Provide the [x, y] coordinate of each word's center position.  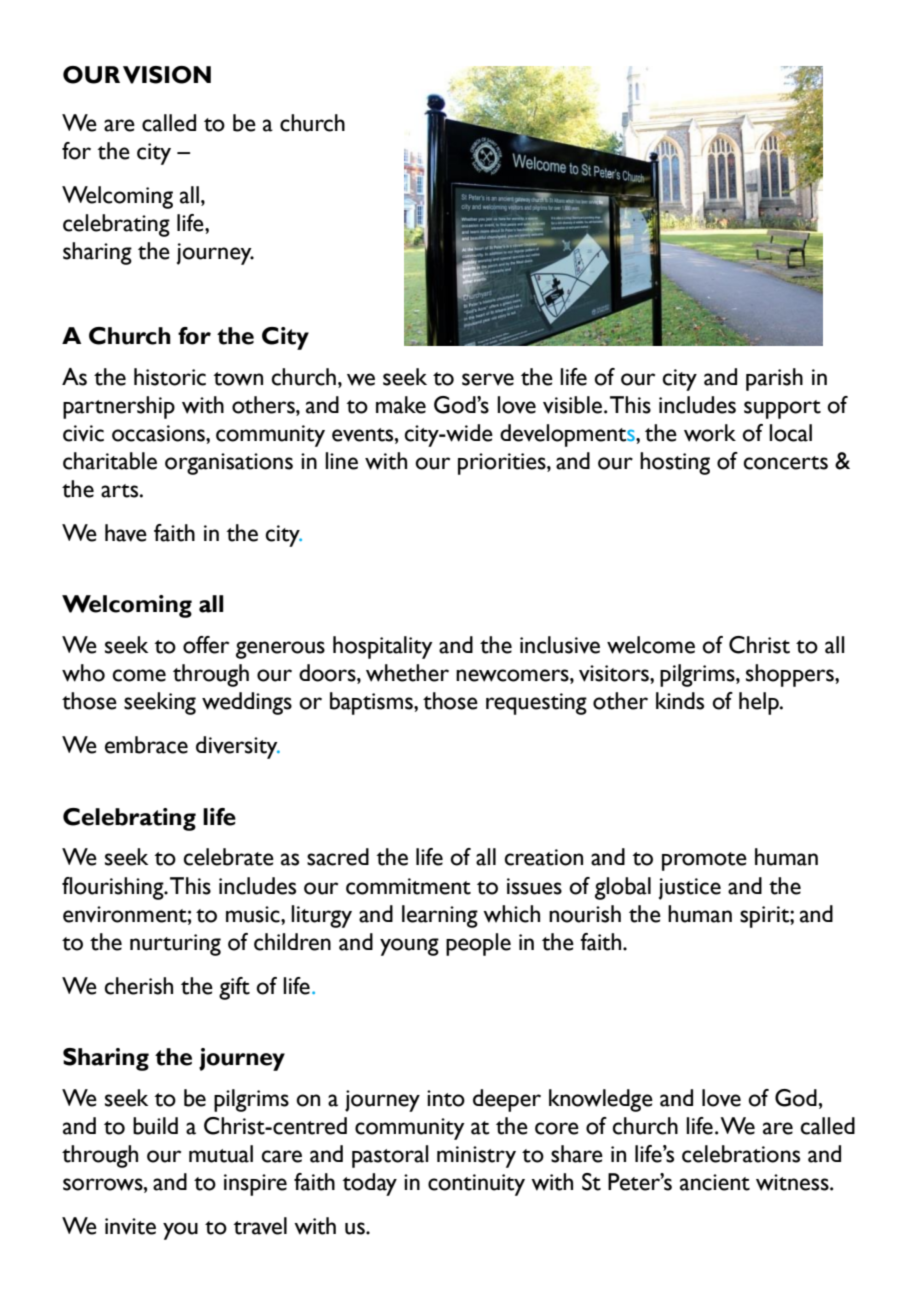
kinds [680, 701]
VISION [167, 75]
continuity [476, 1185]
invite [130, 1226]
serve [488, 379]
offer [206, 645]
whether [407, 673]
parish [774, 379]
